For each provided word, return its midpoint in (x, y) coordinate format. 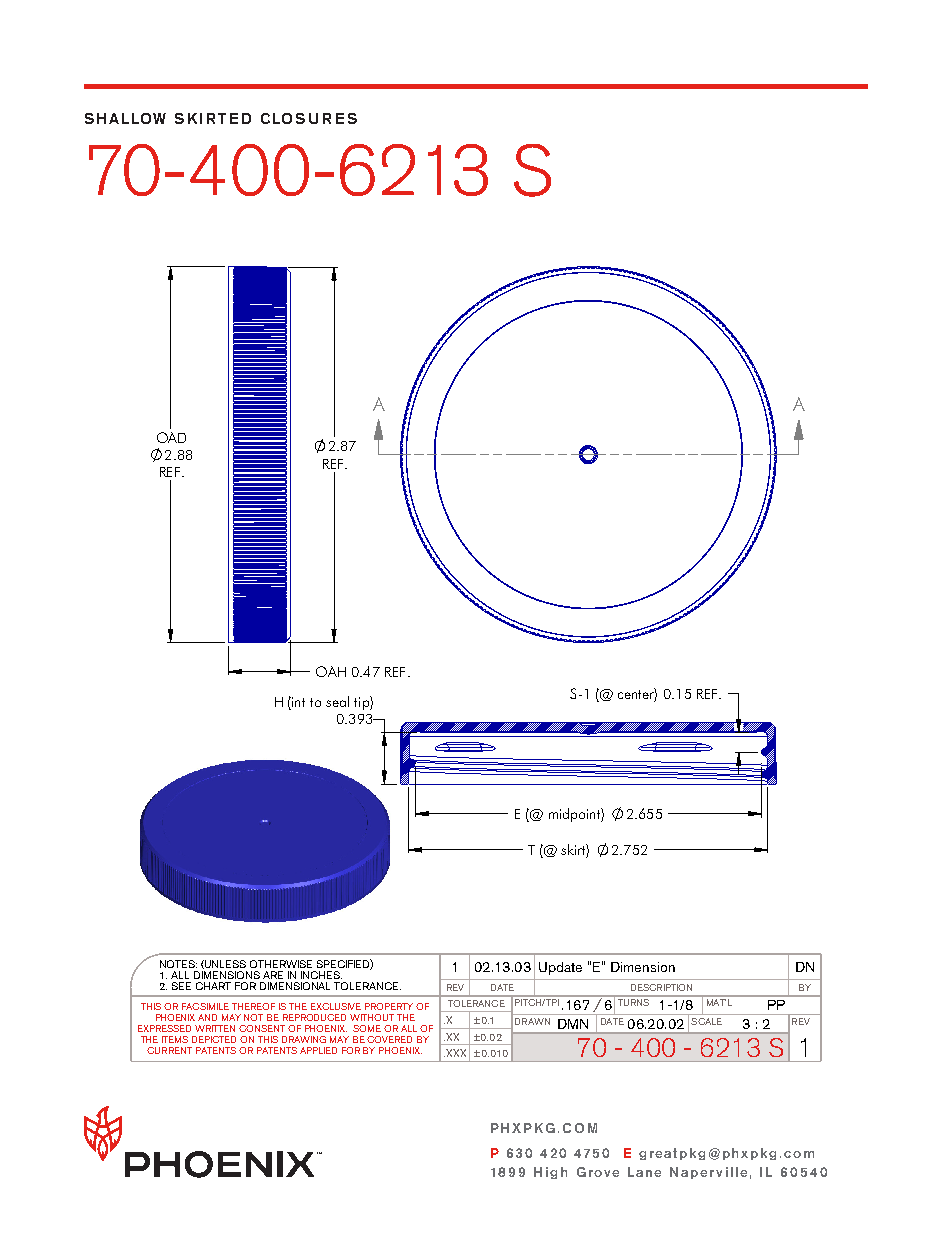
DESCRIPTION (661, 987)
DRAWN (532, 1021)
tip (362, 703)
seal (337, 701)
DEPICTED (214, 1039)
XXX (455, 1053)
